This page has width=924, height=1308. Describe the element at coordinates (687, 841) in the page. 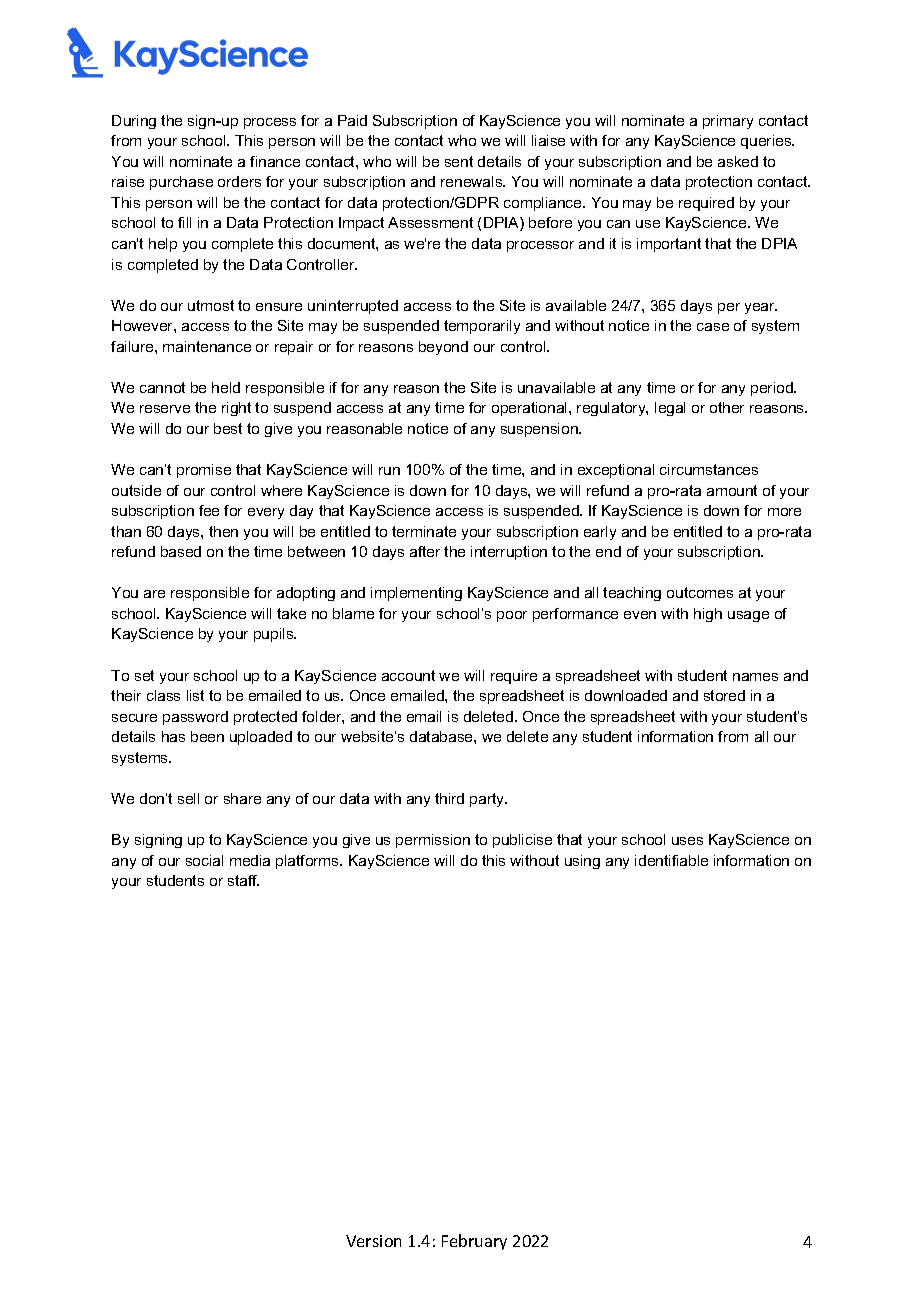

I see `uses` at that location.
